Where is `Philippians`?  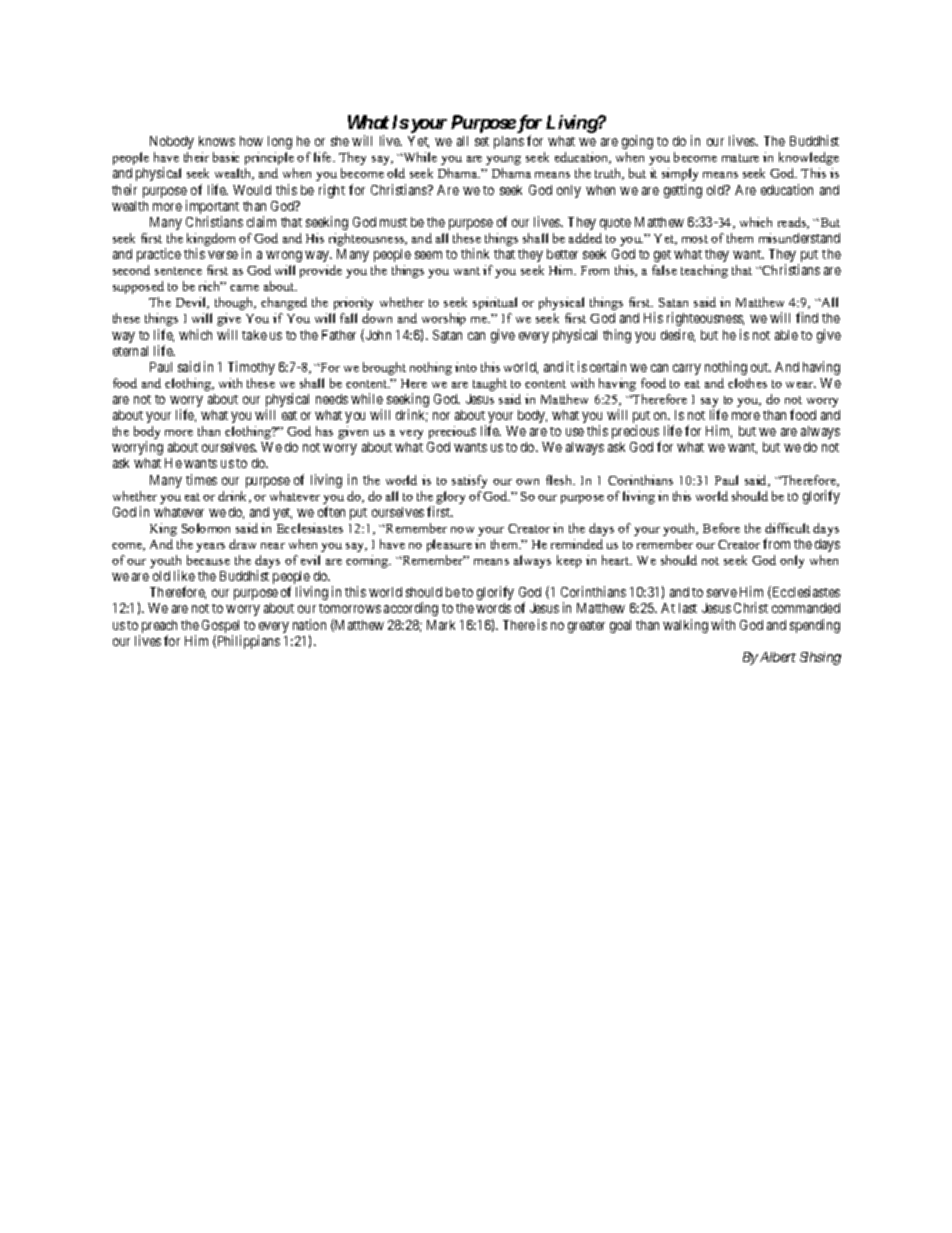 Philippians is located at coordinates (247, 642).
